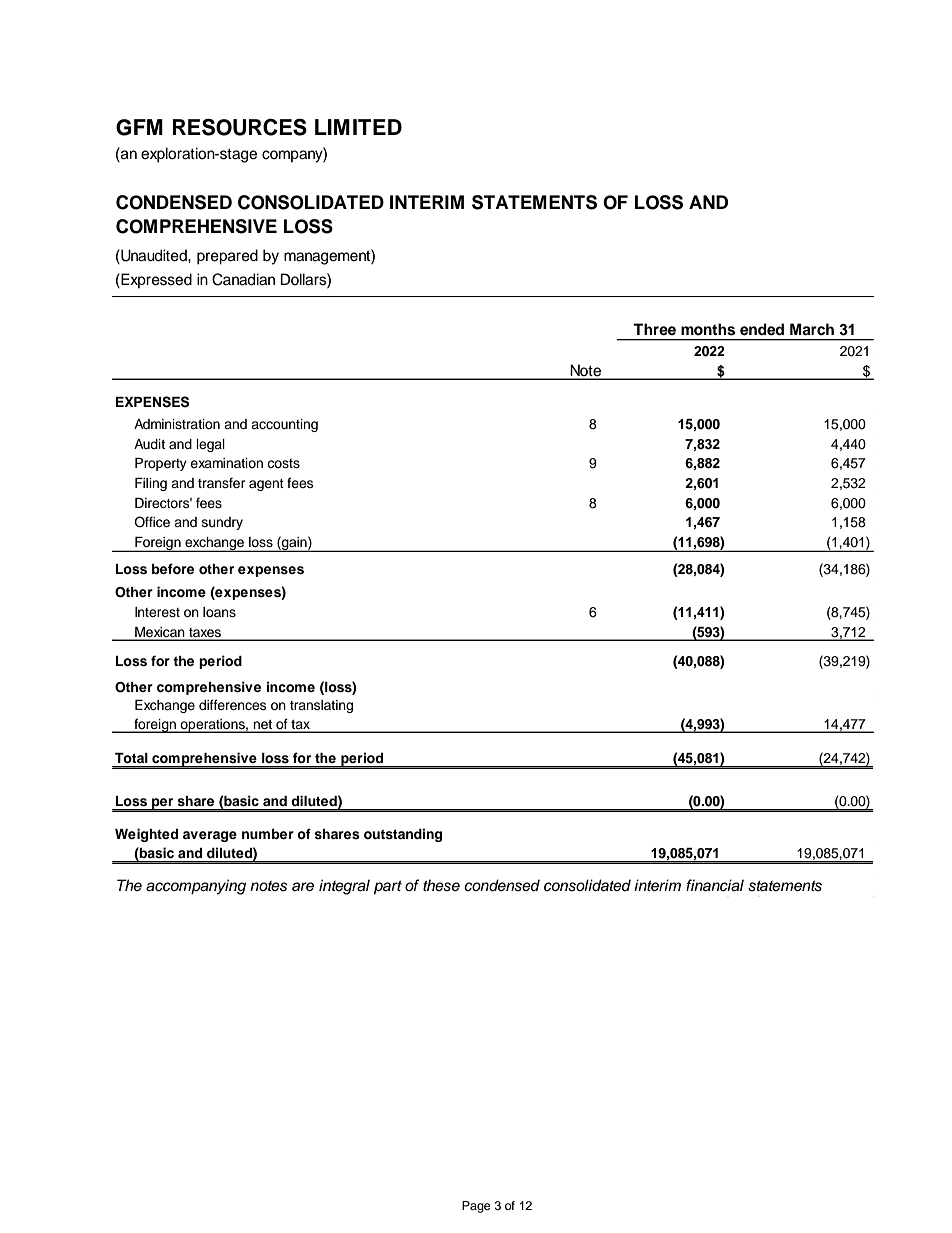 The image size is (952, 1233). What do you see at coordinates (441, 885) in the document?
I see `these` at bounding box center [441, 885].
